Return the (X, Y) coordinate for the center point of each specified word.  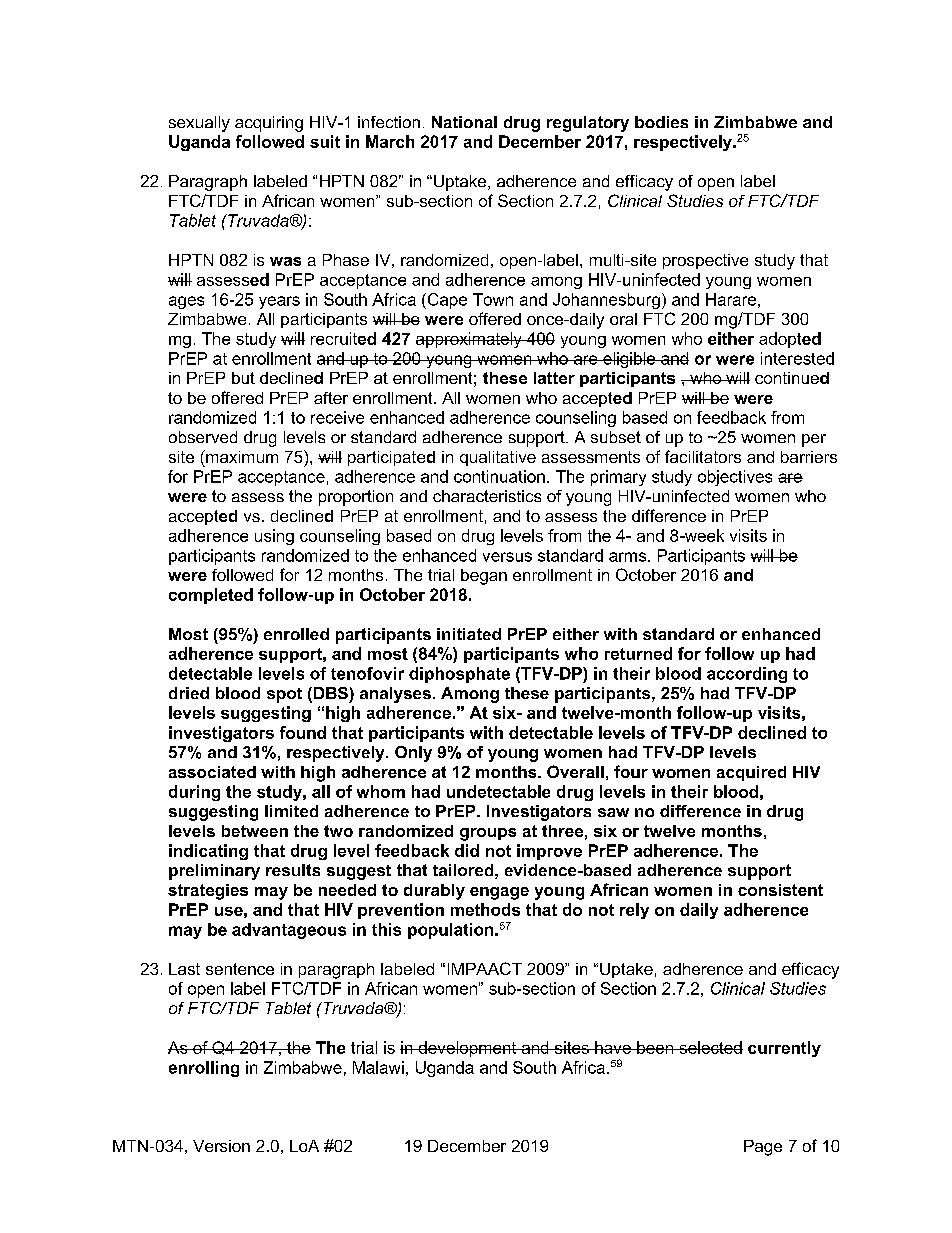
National (464, 122)
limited (291, 811)
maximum (241, 456)
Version (221, 1146)
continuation (499, 476)
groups (488, 834)
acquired (751, 773)
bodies (661, 122)
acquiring (269, 124)
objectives (735, 478)
